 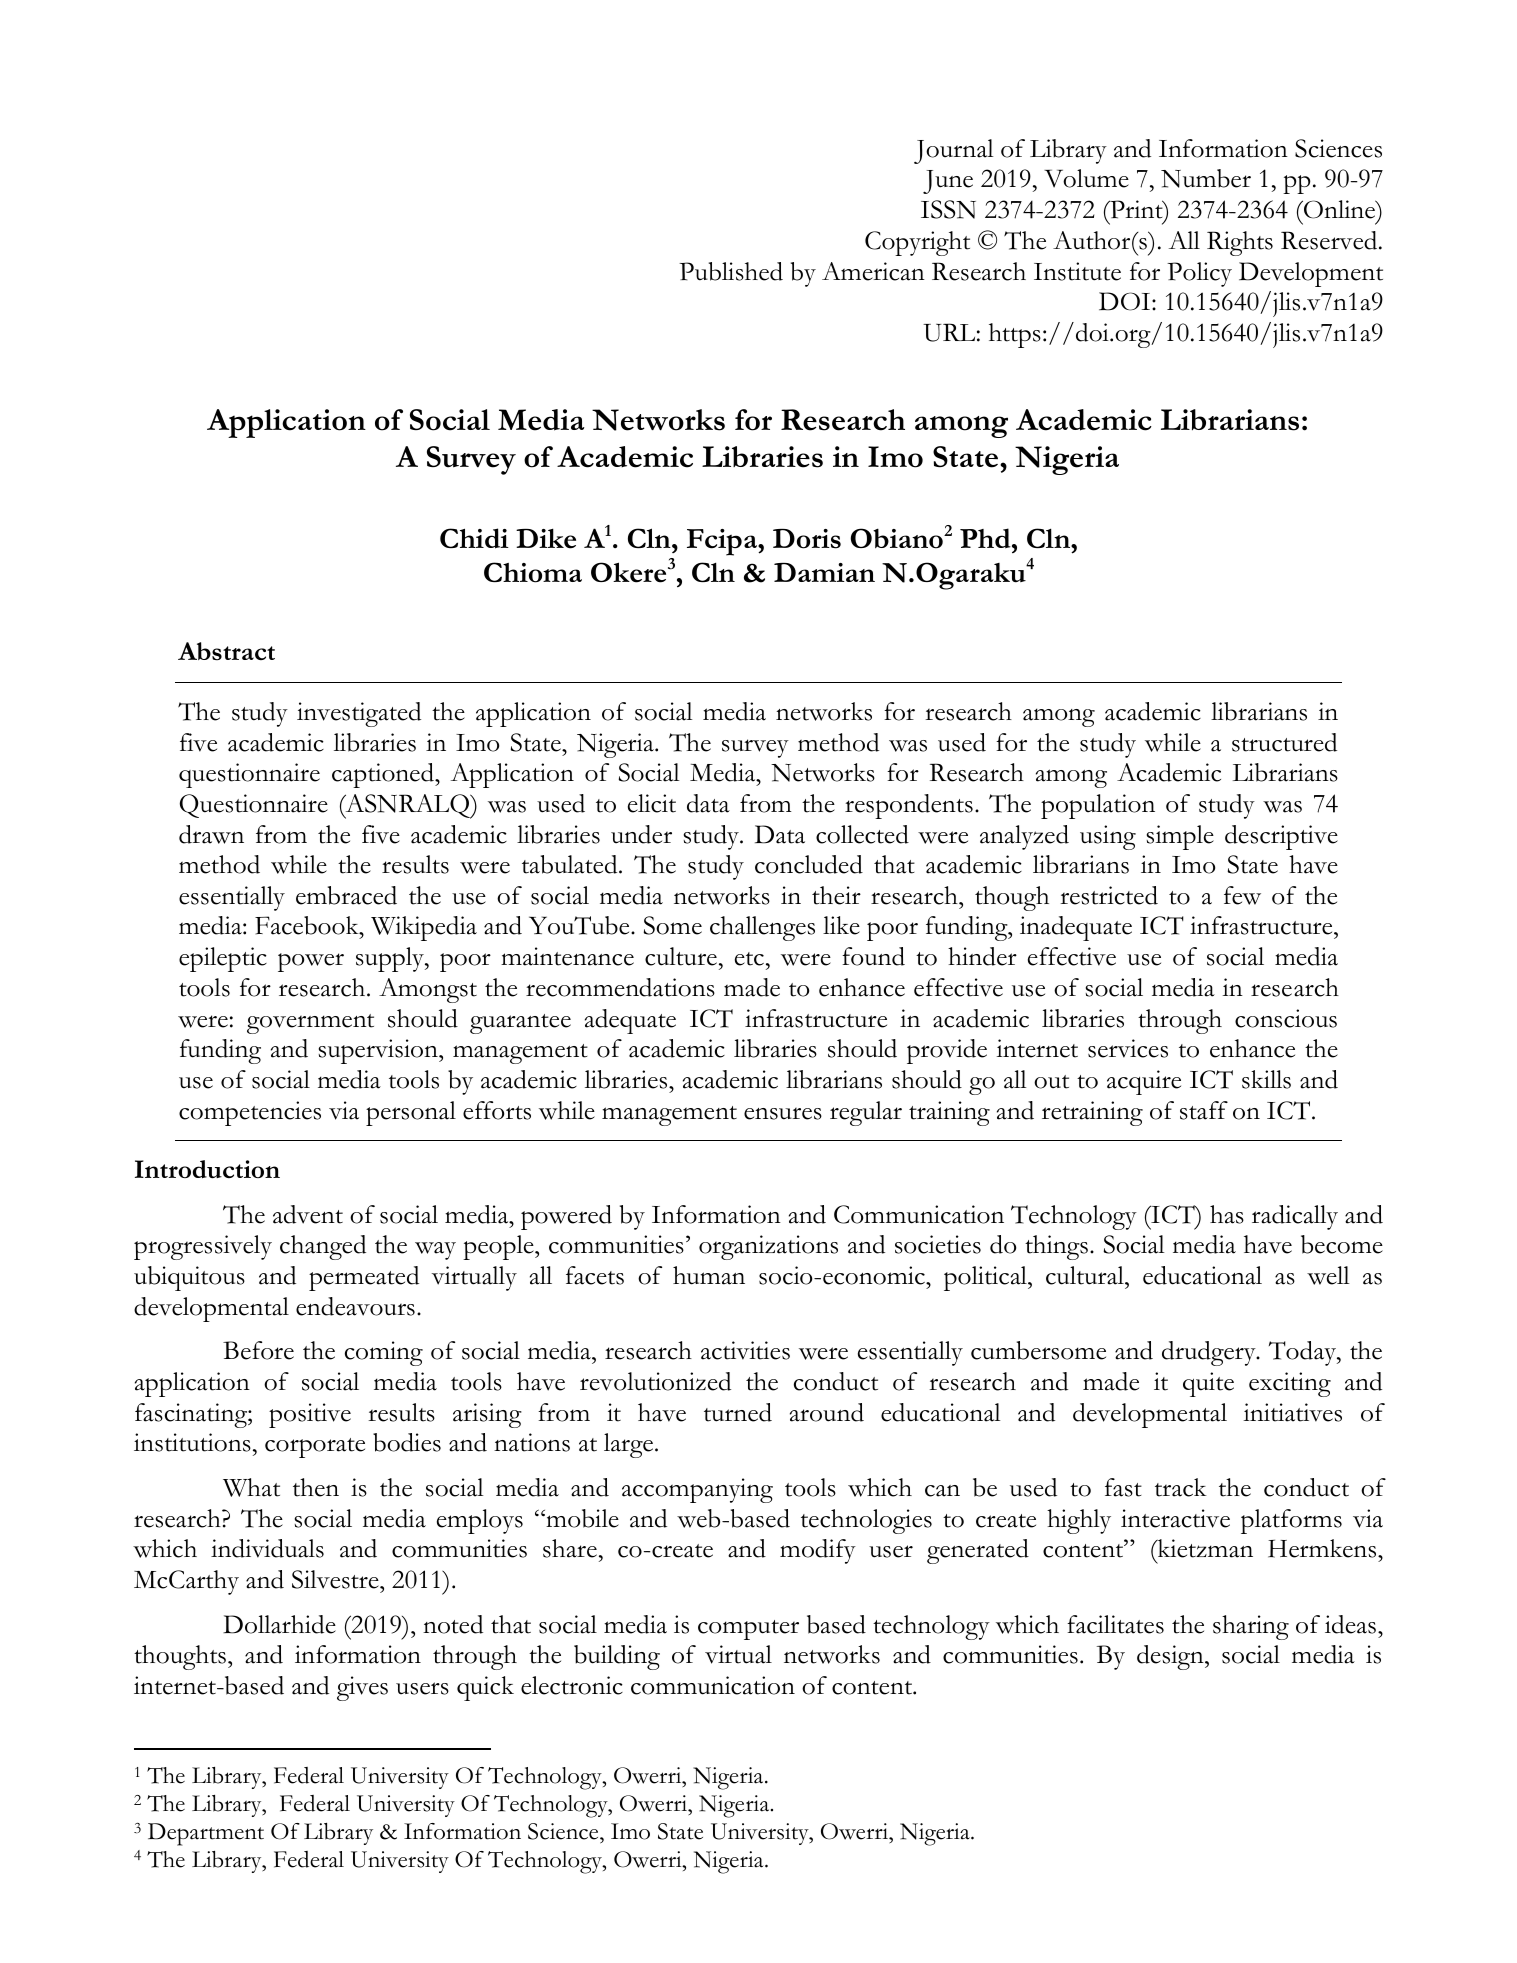 I want to click on Number, so click(x=1206, y=178).
